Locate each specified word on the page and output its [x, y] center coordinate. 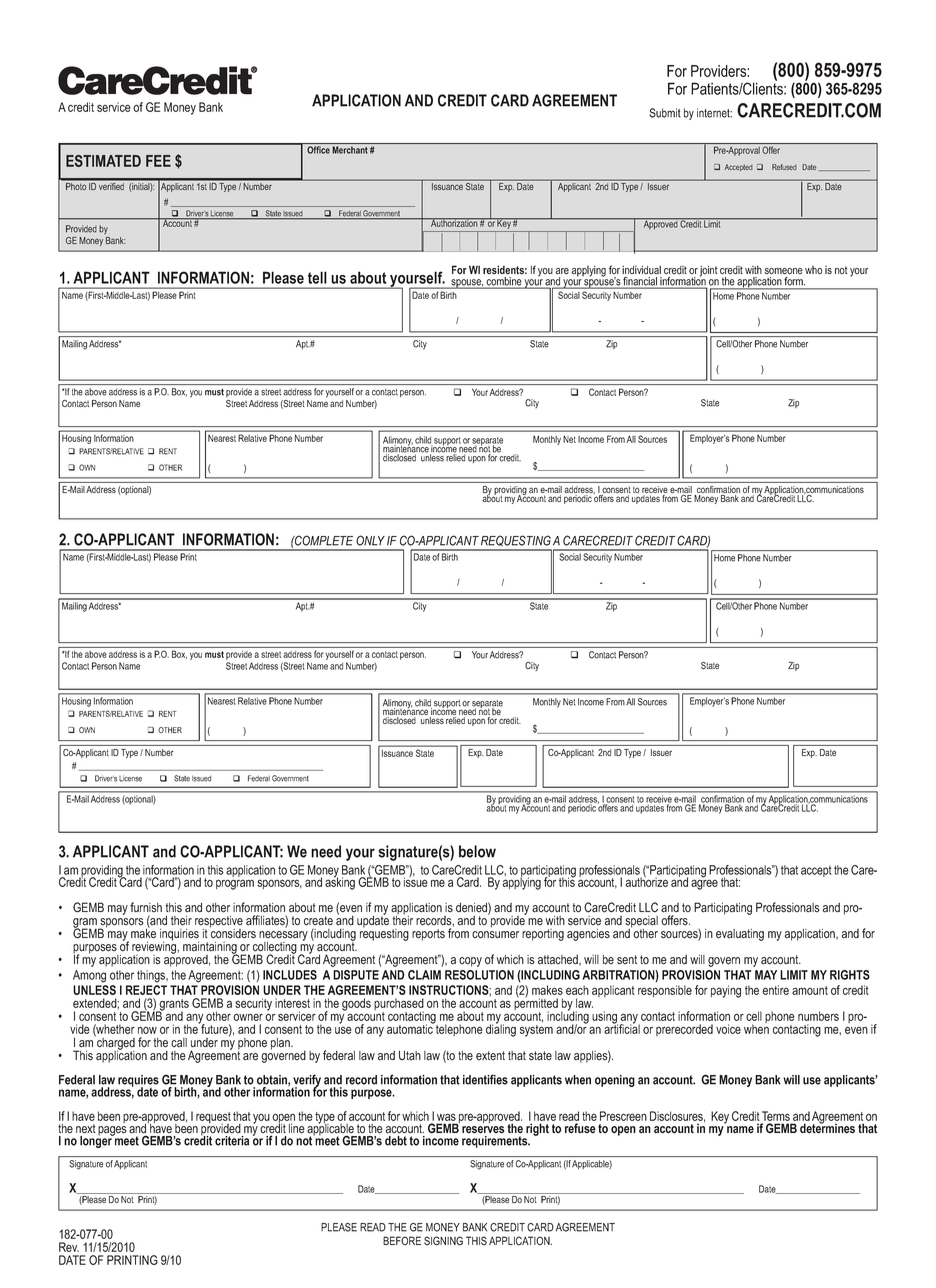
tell [317, 277]
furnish [146, 907]
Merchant [350, 150]
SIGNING [443, 1241]
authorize [647, 881]
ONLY [370, 540]
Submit [665, 113]
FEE [158, 161]
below [477, 851]
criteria [232, 1141]
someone [784, 271]
